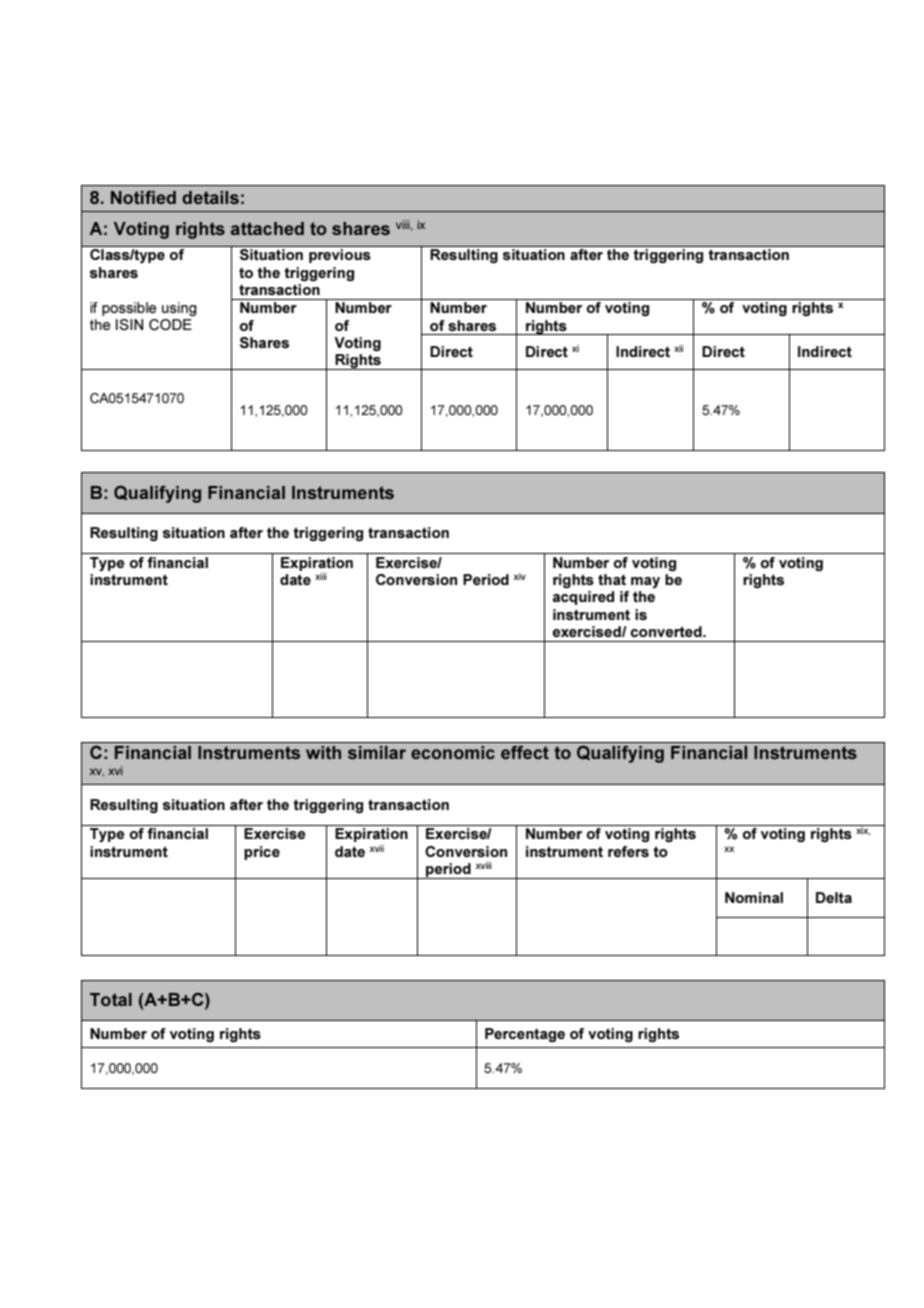 This image has height=1308, width=924. What do you see at coordinates (267, 228) in the image?
I see `attached` at bounding box center [267, 228].
